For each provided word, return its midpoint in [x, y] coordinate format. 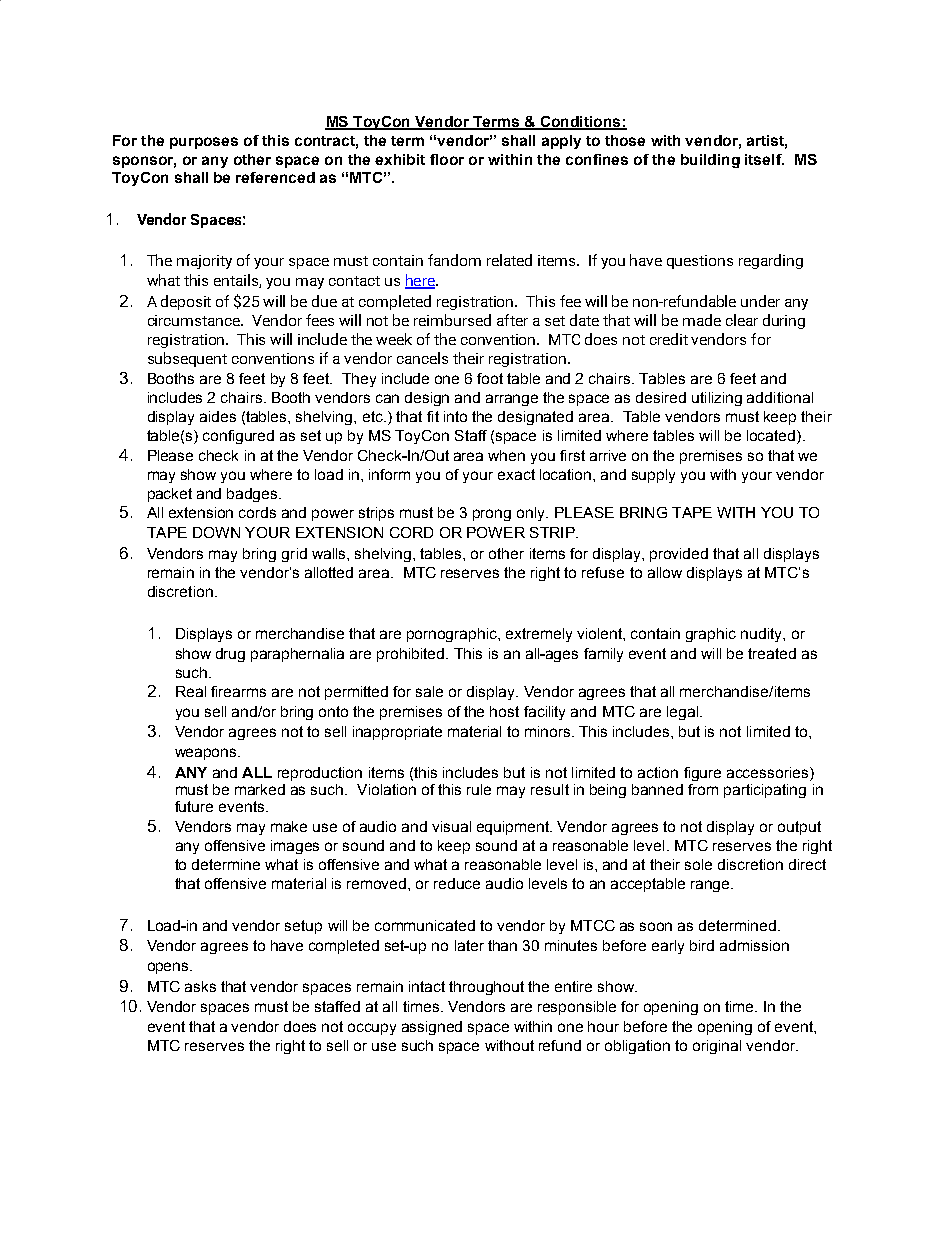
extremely [539, 635]
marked [260, 789]
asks [200, 986]
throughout [486, 988]
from [703, 789]
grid [294, 555]
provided [679, 555]
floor [447, 159]
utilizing [717, 399]
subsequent [187, 359]
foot [490, 378]
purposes [204, 143]
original [717, 1047]
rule [479, 789]
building [710, 161]
